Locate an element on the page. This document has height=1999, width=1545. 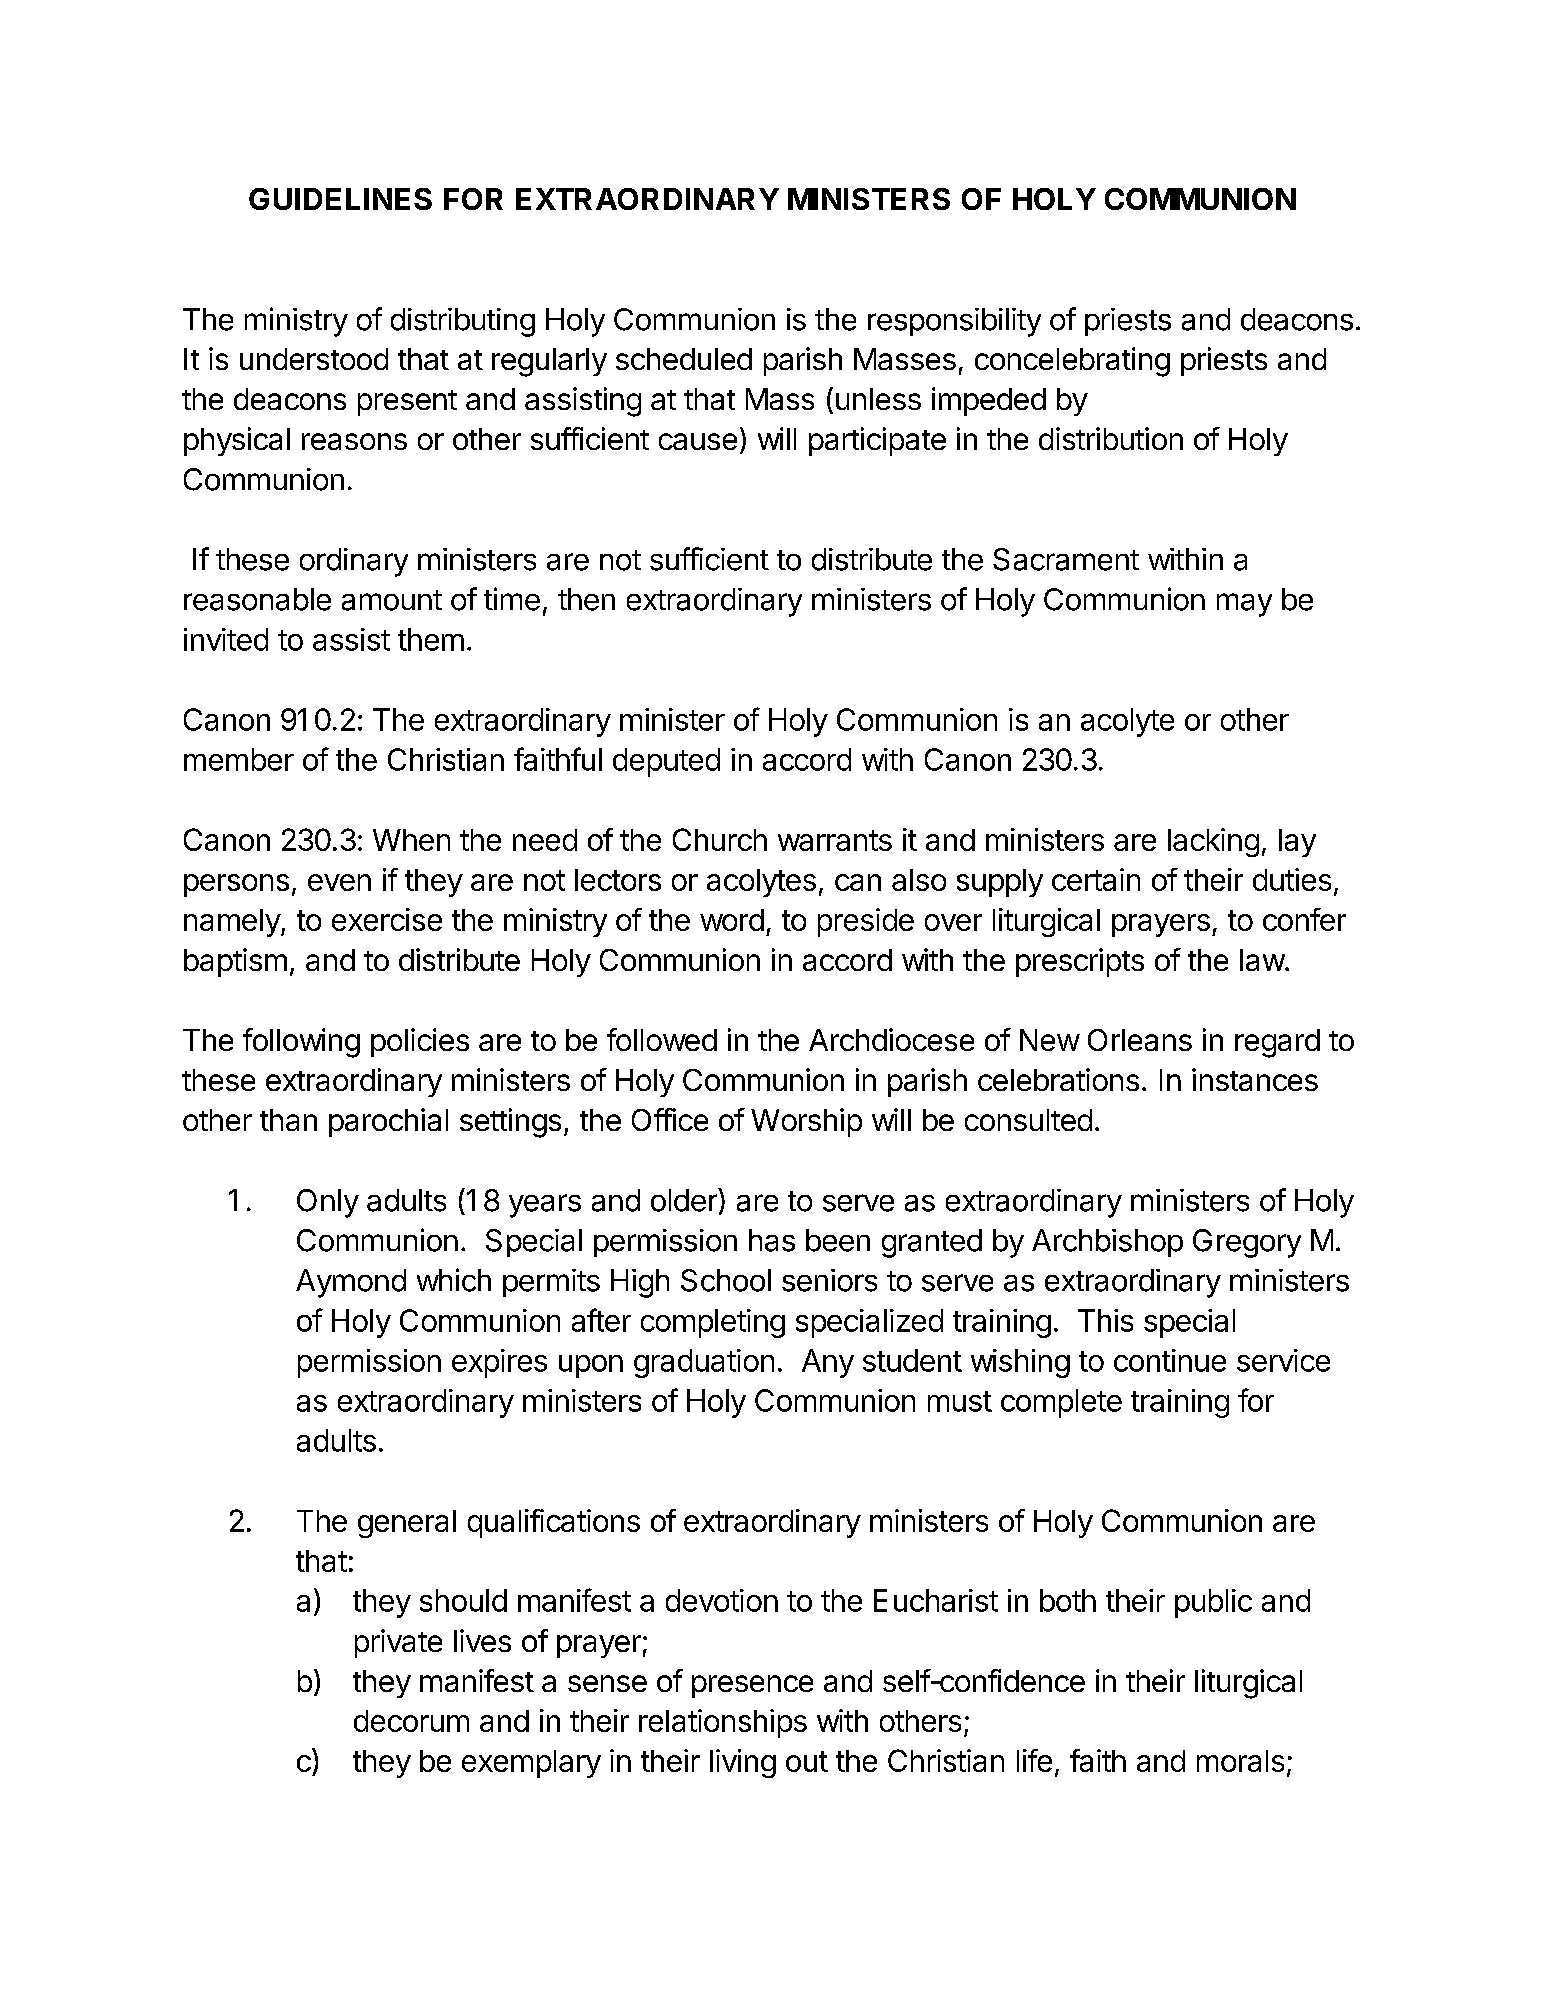
parochial is located at coordinates (388, 1122).
